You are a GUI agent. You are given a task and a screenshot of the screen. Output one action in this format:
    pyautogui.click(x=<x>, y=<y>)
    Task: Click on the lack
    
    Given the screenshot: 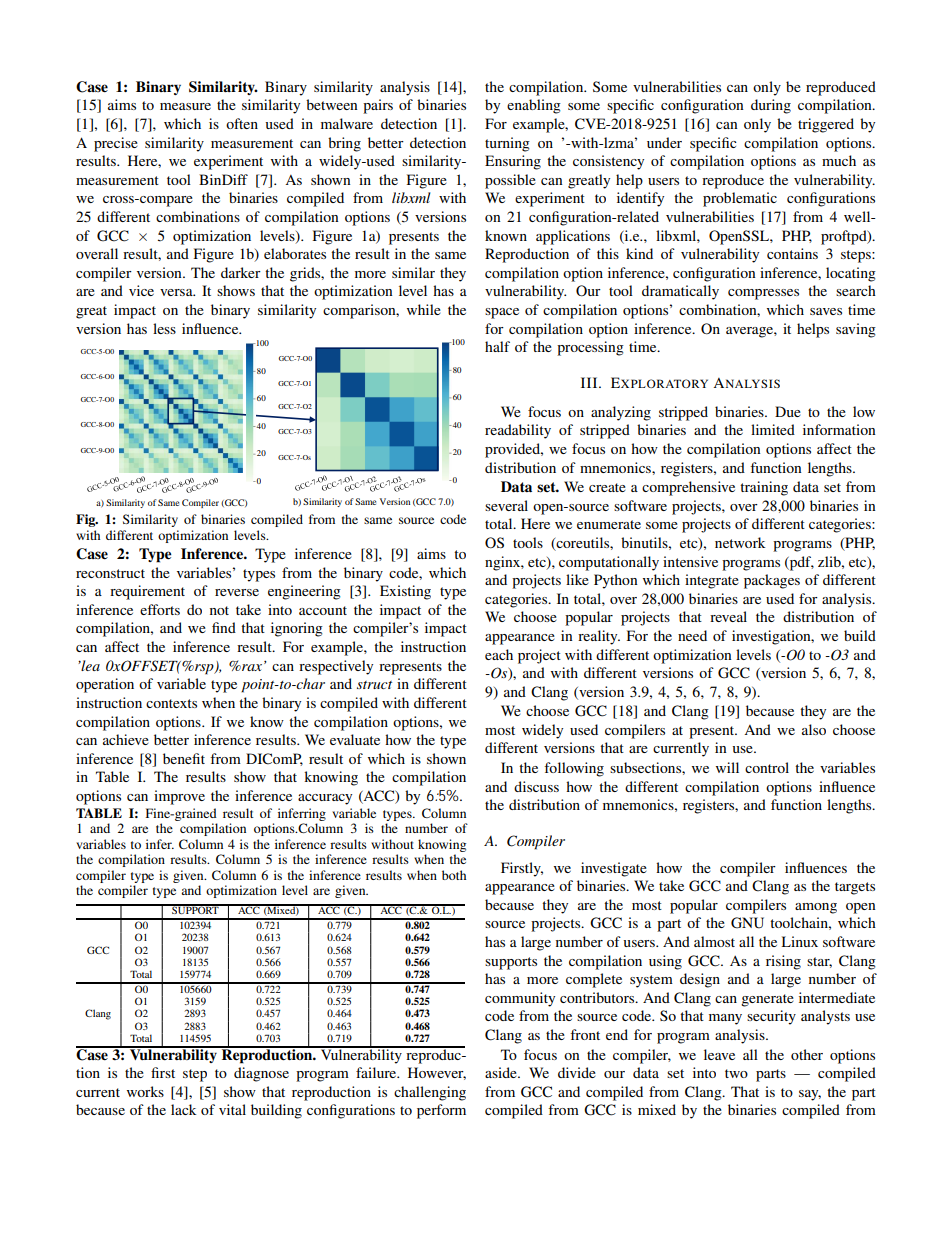 What is the action you would take?
    pyautogui.click(x=184, y=1109)
